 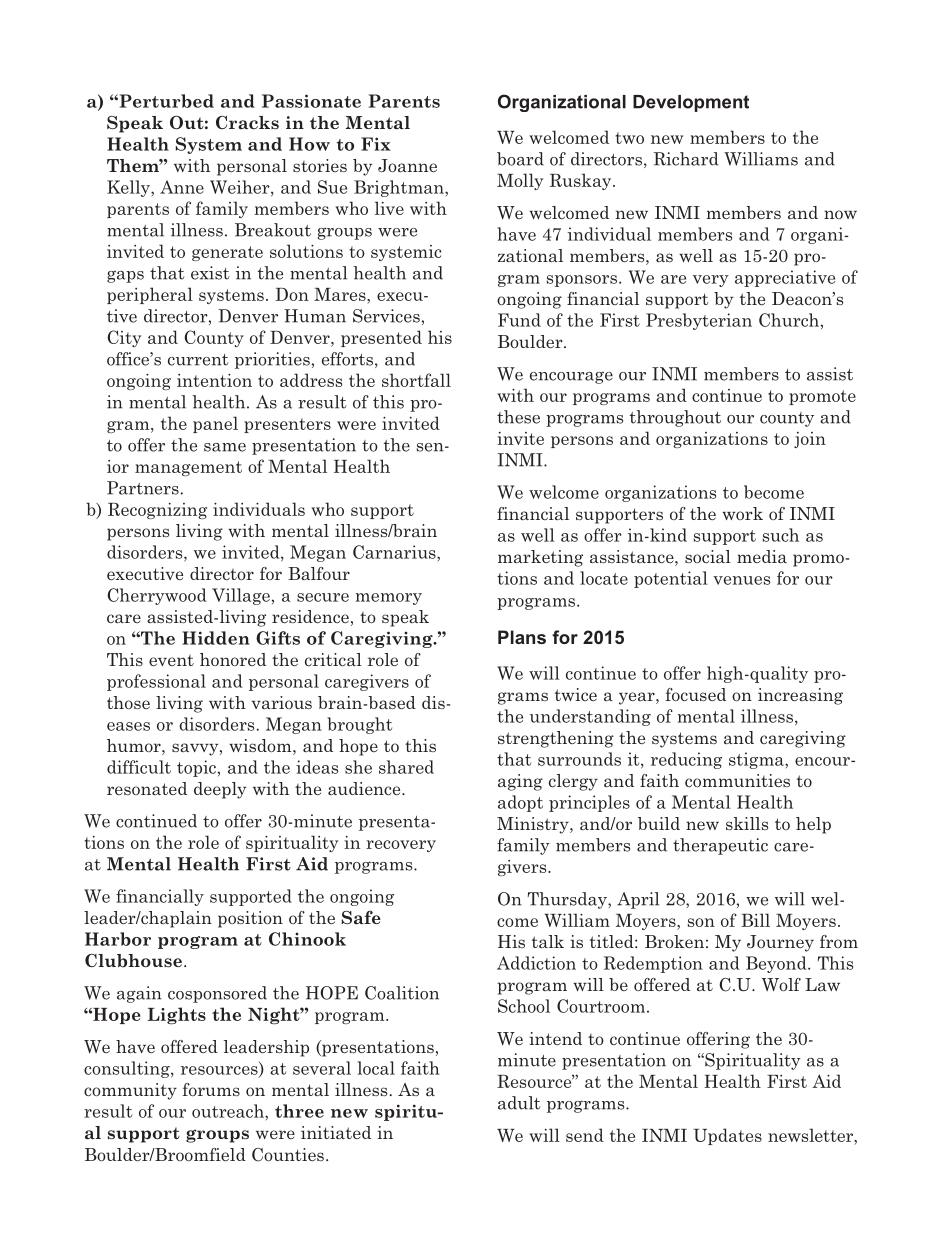 What do you see at coordinates (247, 123) in the screenshot?
I see `Cracks` at bounding box center [247, 123].
